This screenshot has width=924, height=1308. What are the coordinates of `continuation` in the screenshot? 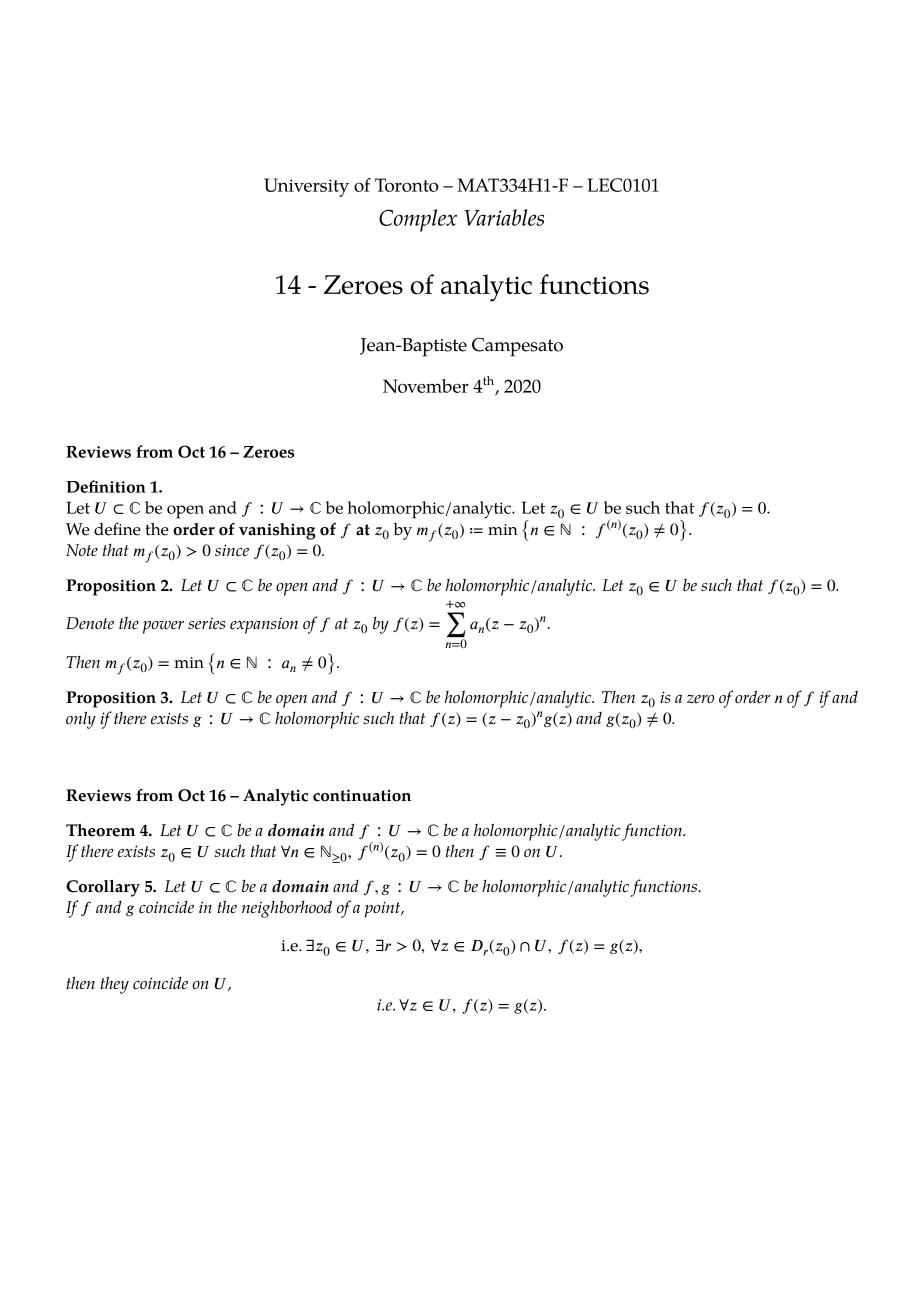 It's located at (362, 795).
